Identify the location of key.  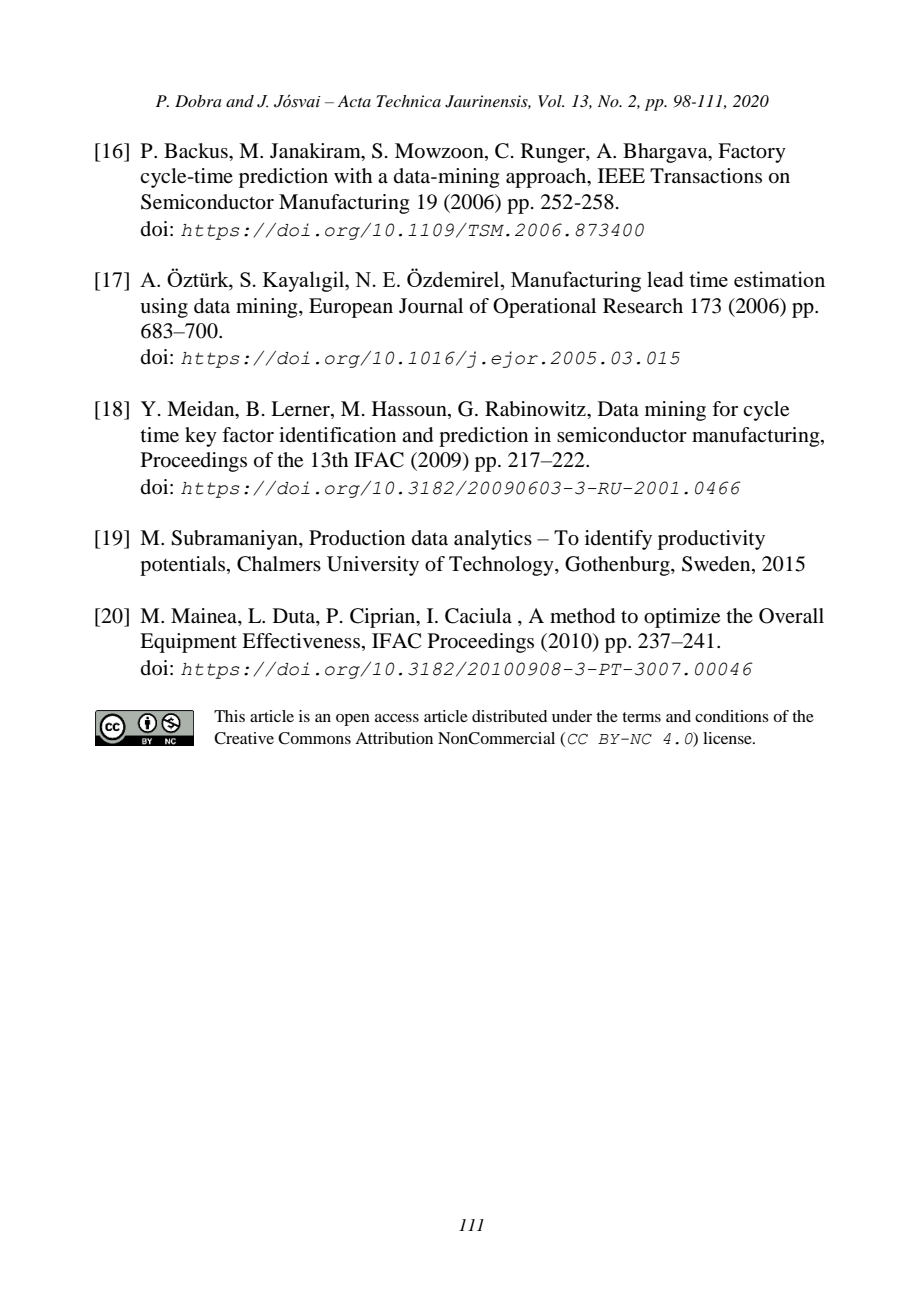
(201, 437).
